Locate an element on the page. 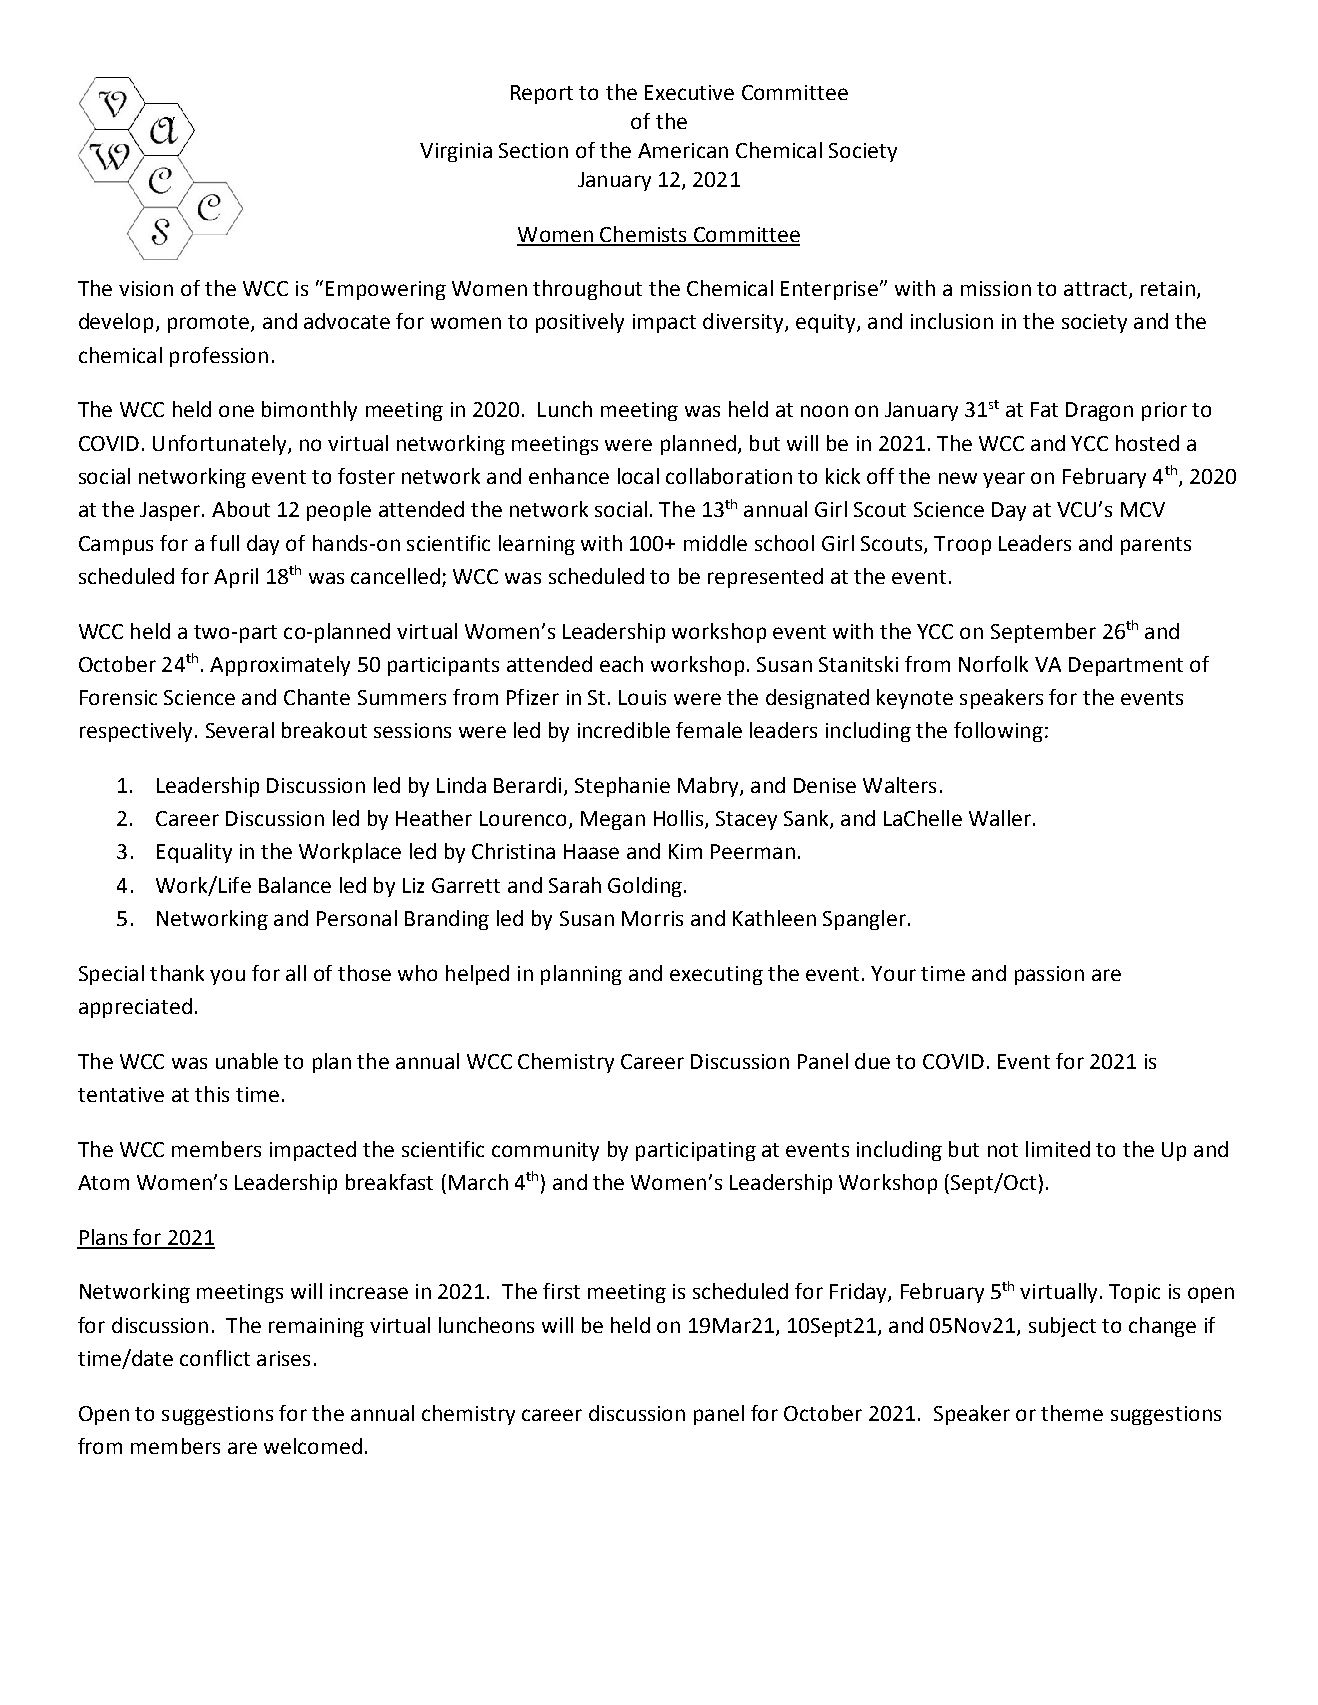  thank is located at coordinates (177, 973).
